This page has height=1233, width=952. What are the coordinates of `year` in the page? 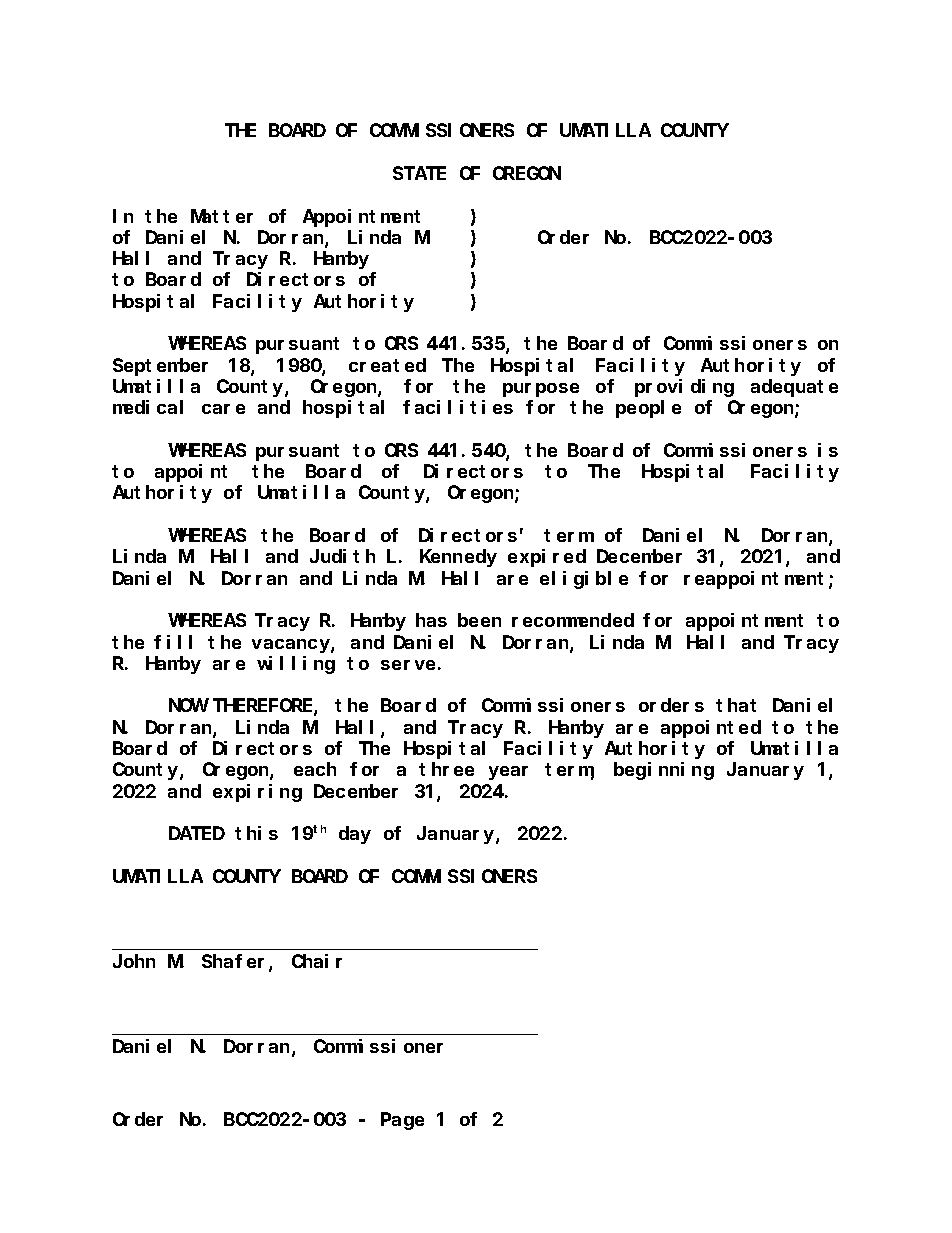 It's located at (508, 773).
